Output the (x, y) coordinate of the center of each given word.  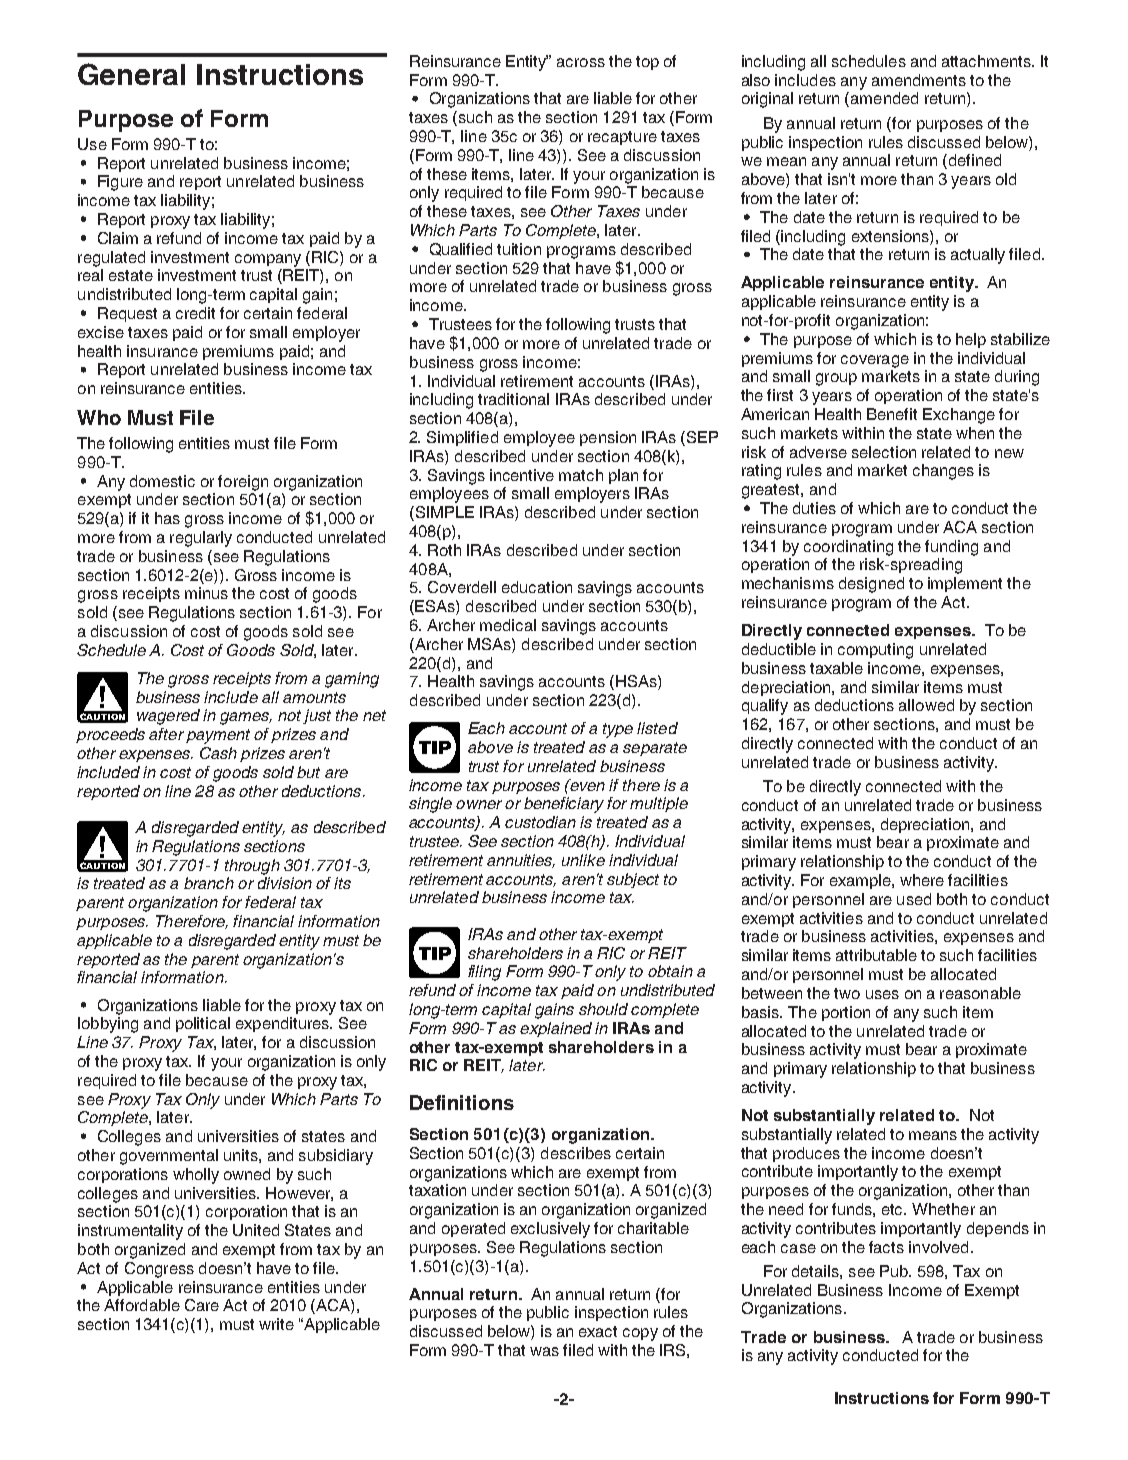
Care (202, 1305)
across (581, 62)
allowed (926, 705)
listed (657, 728)
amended (884, 98)
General (131, 74)
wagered (168, 717)
